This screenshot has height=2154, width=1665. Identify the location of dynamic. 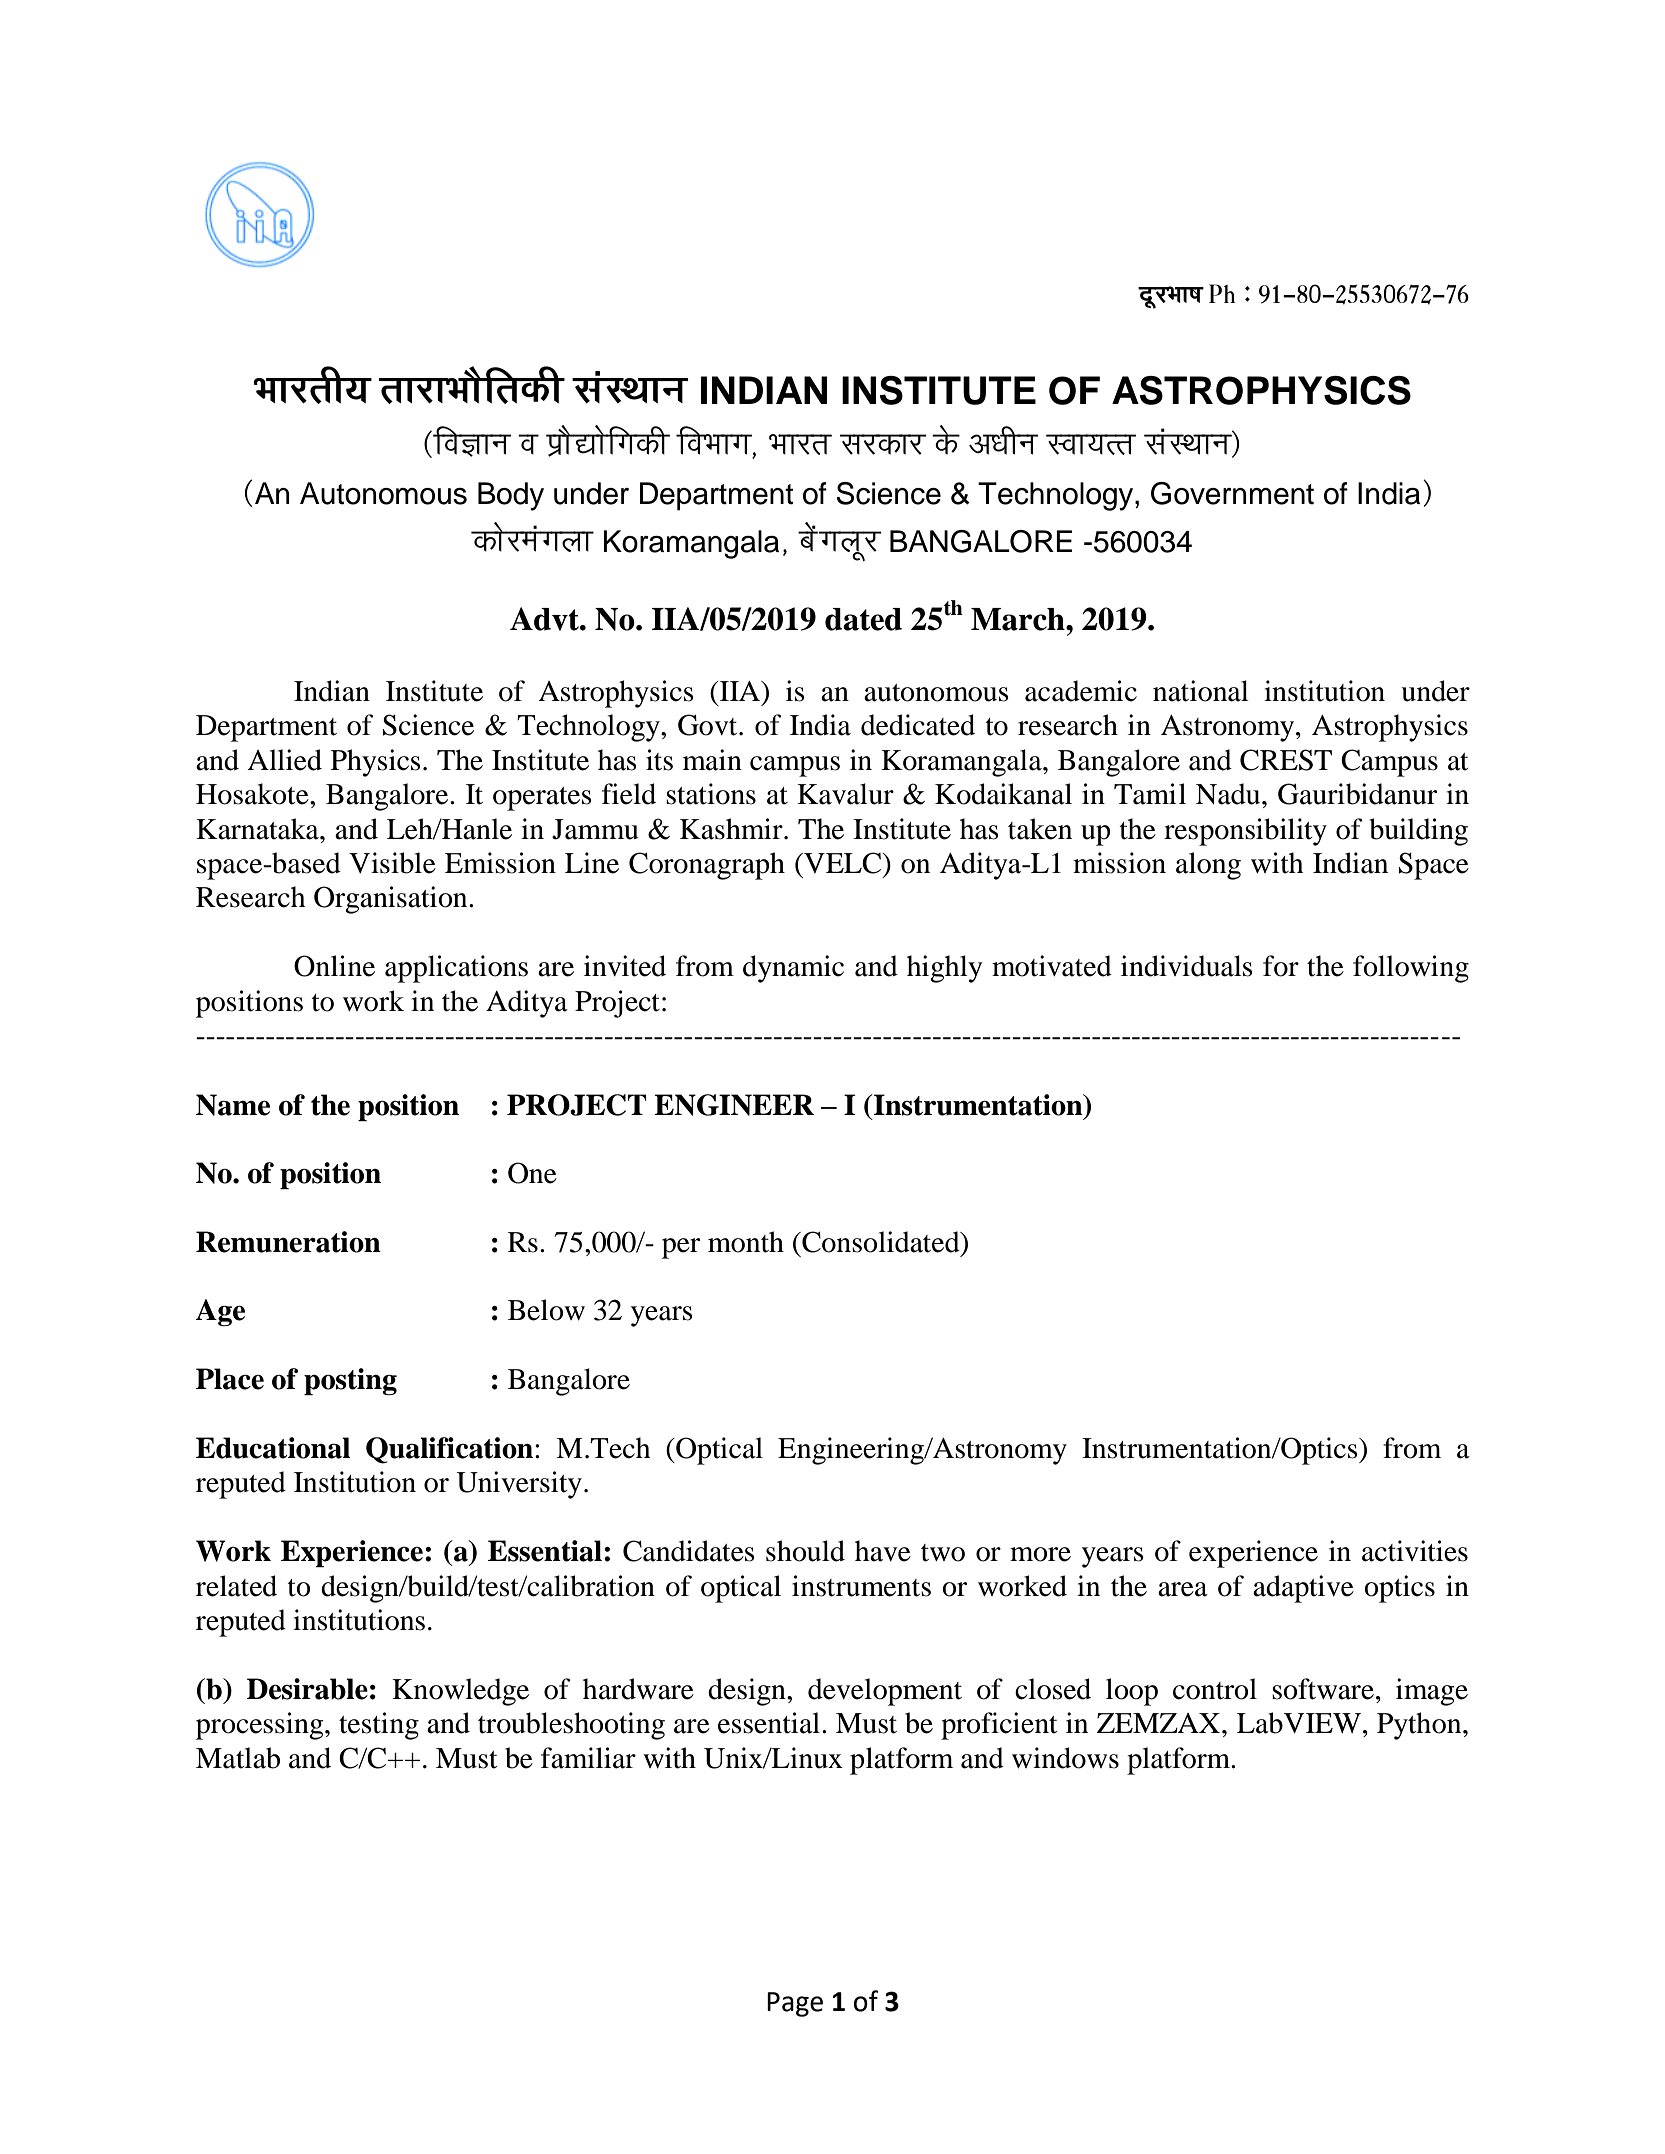
(793, 969).
